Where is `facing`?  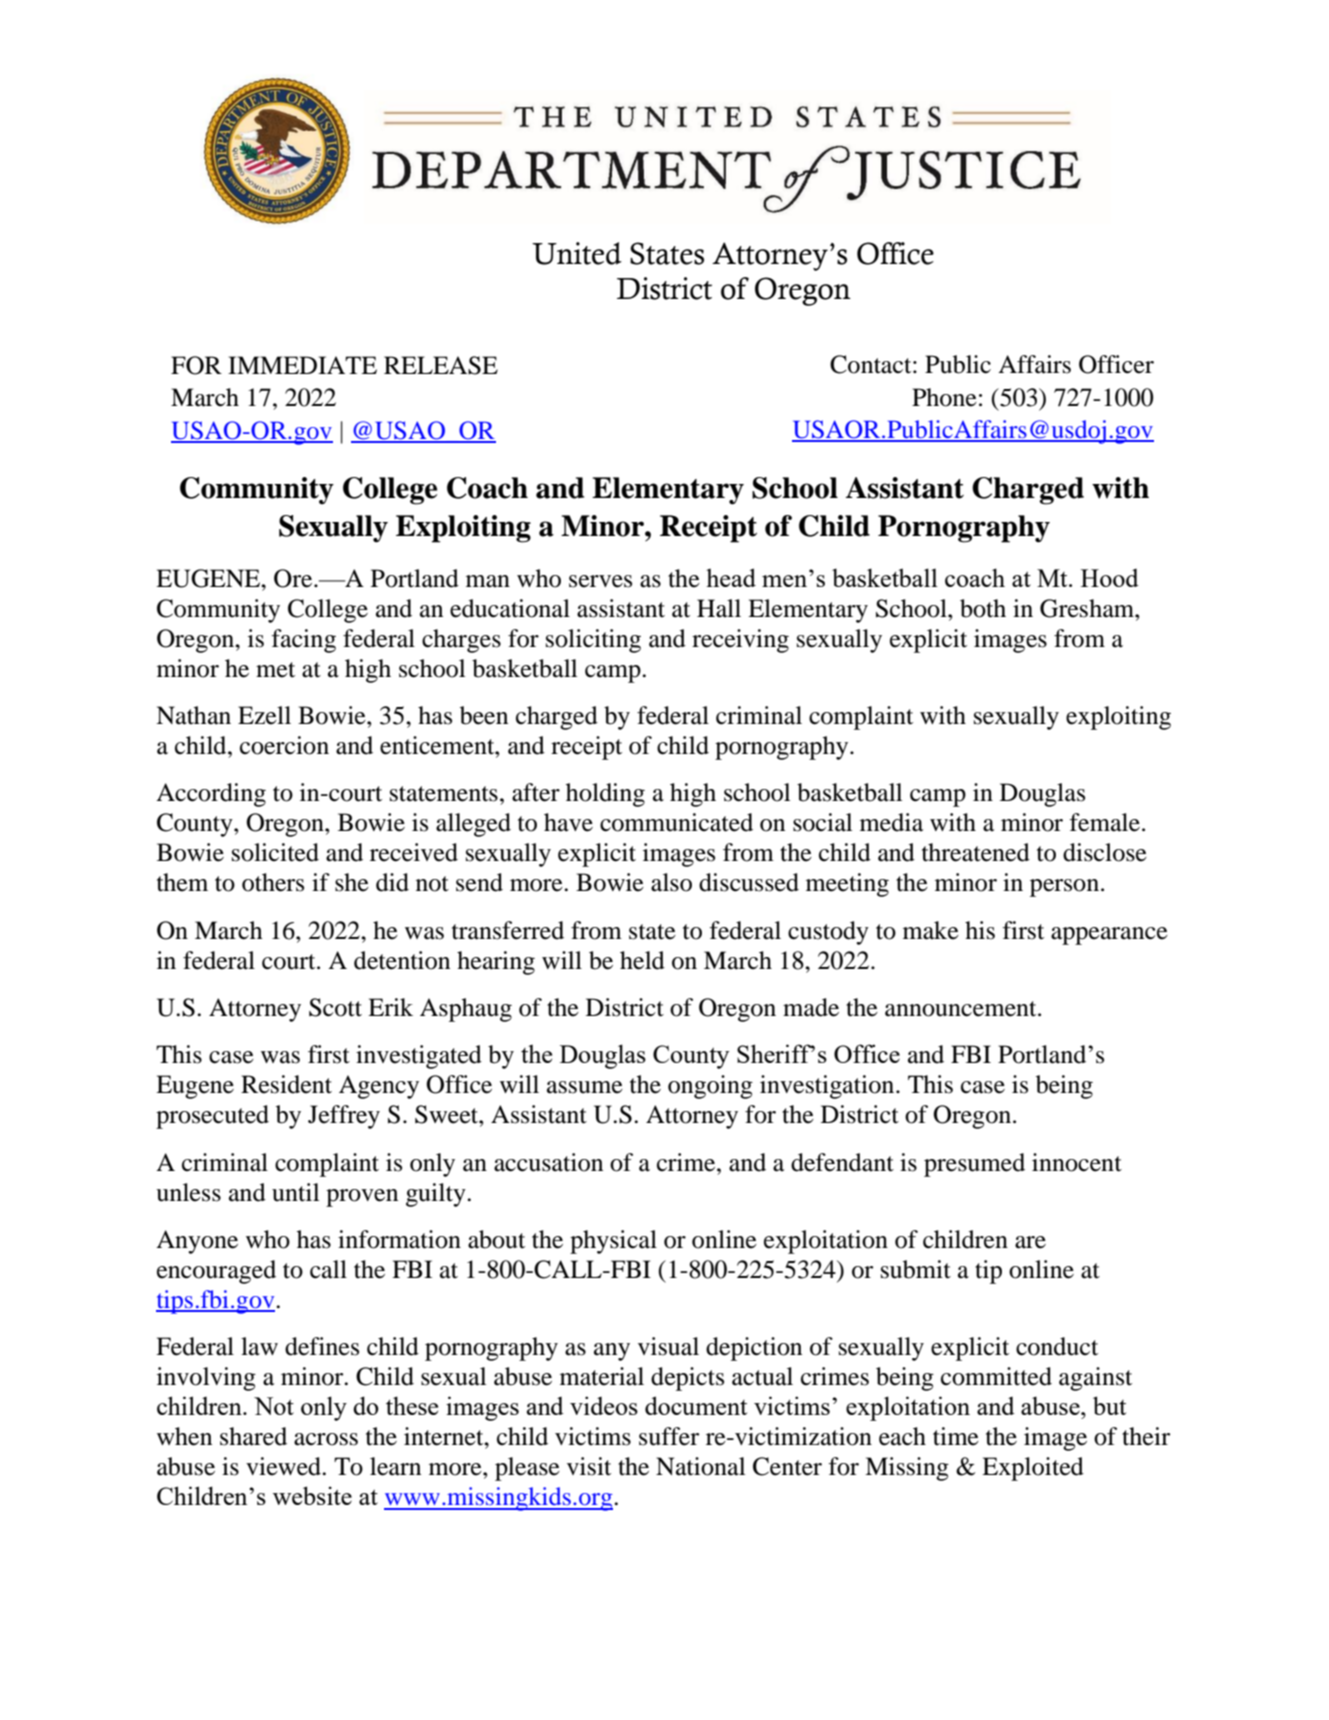
facing is located at coordinates (304, 641).
